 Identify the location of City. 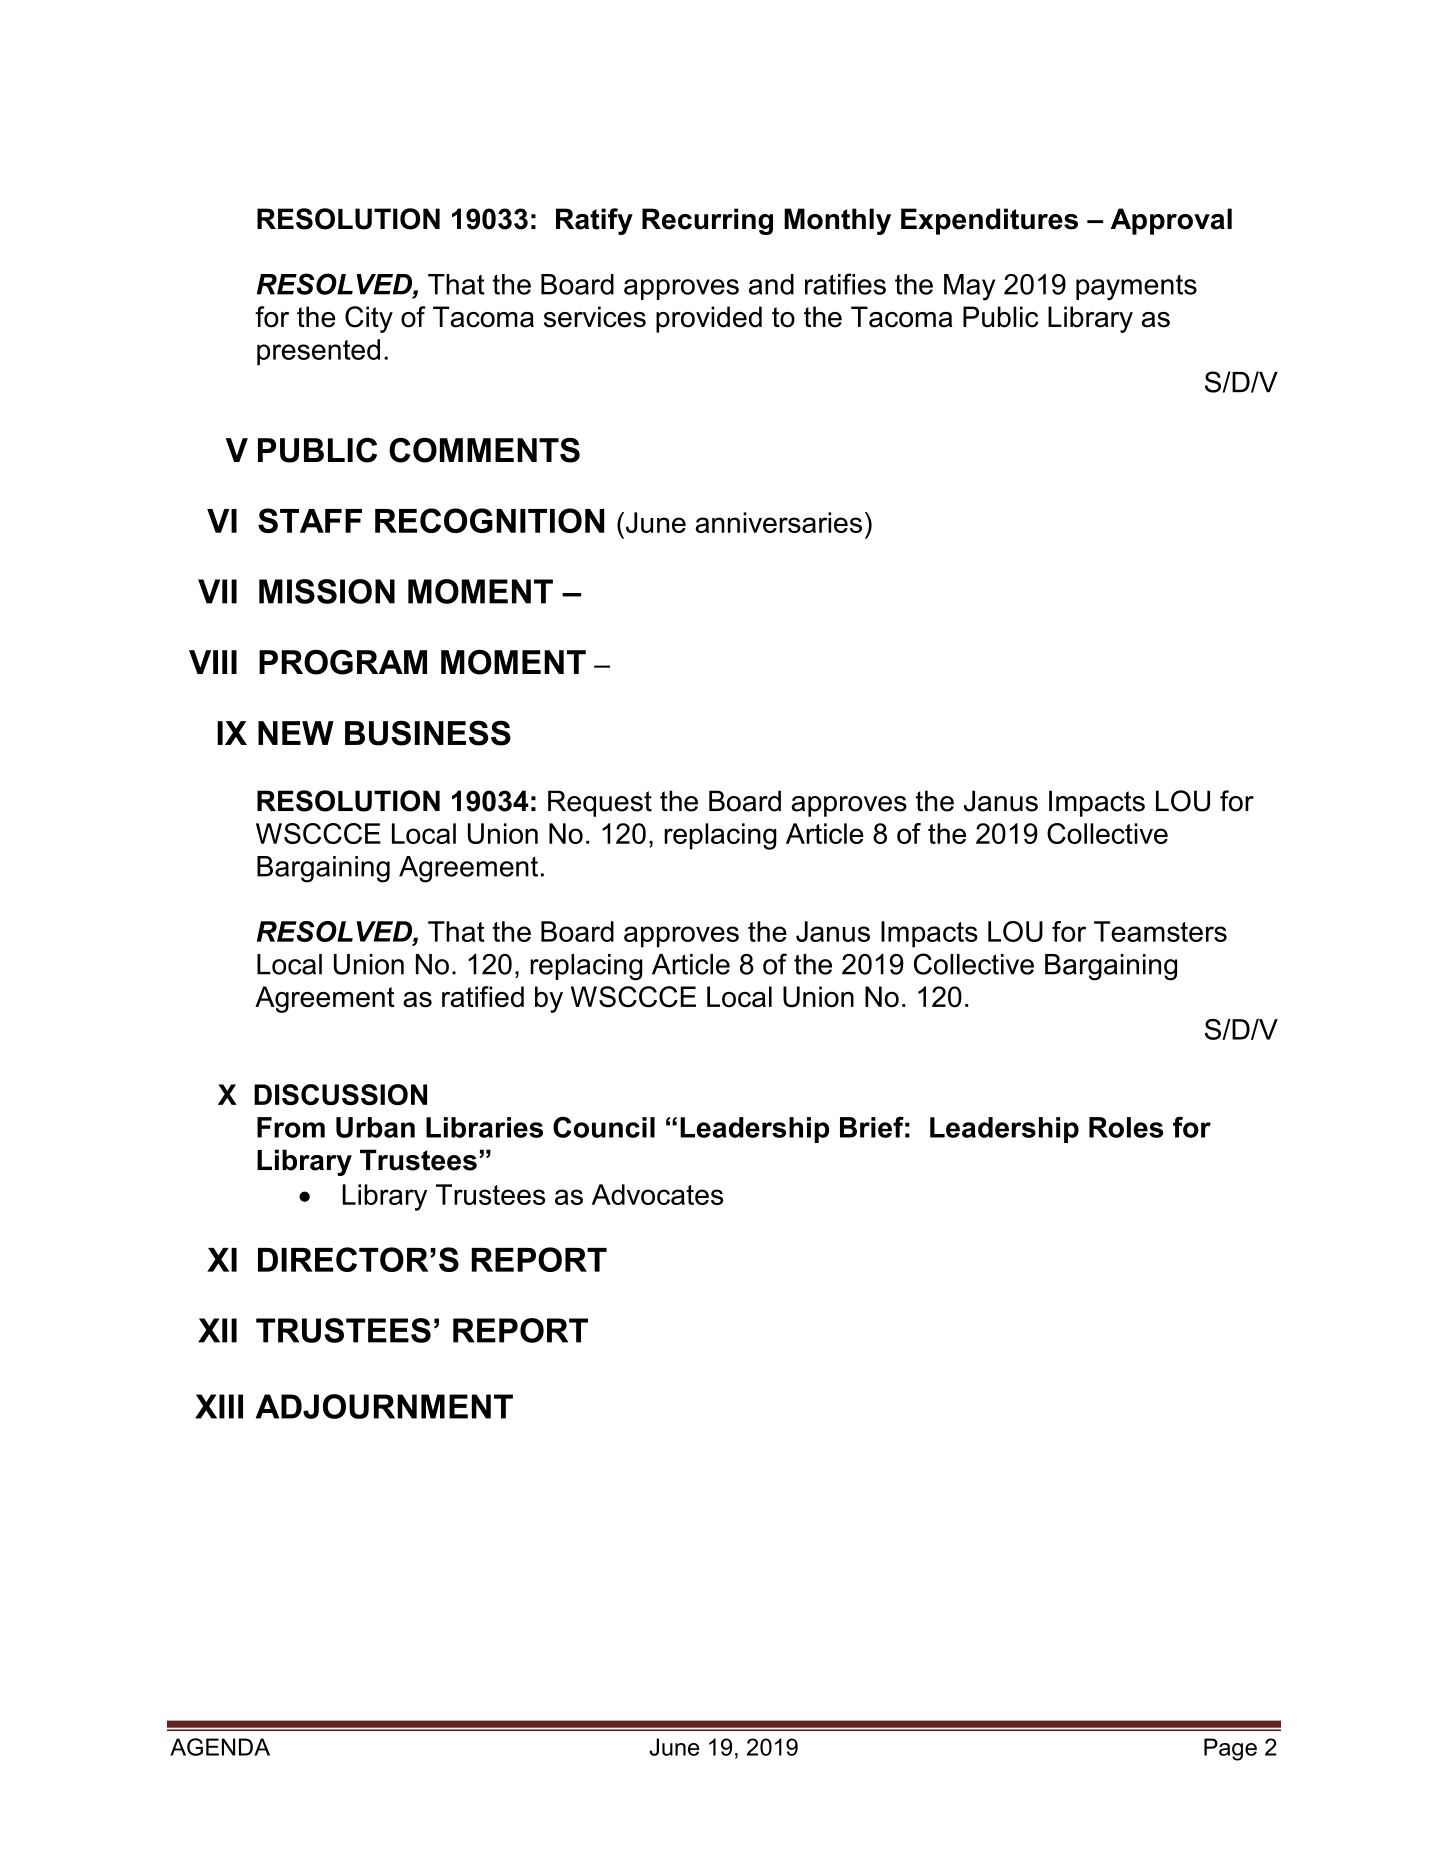
(369, 319).
